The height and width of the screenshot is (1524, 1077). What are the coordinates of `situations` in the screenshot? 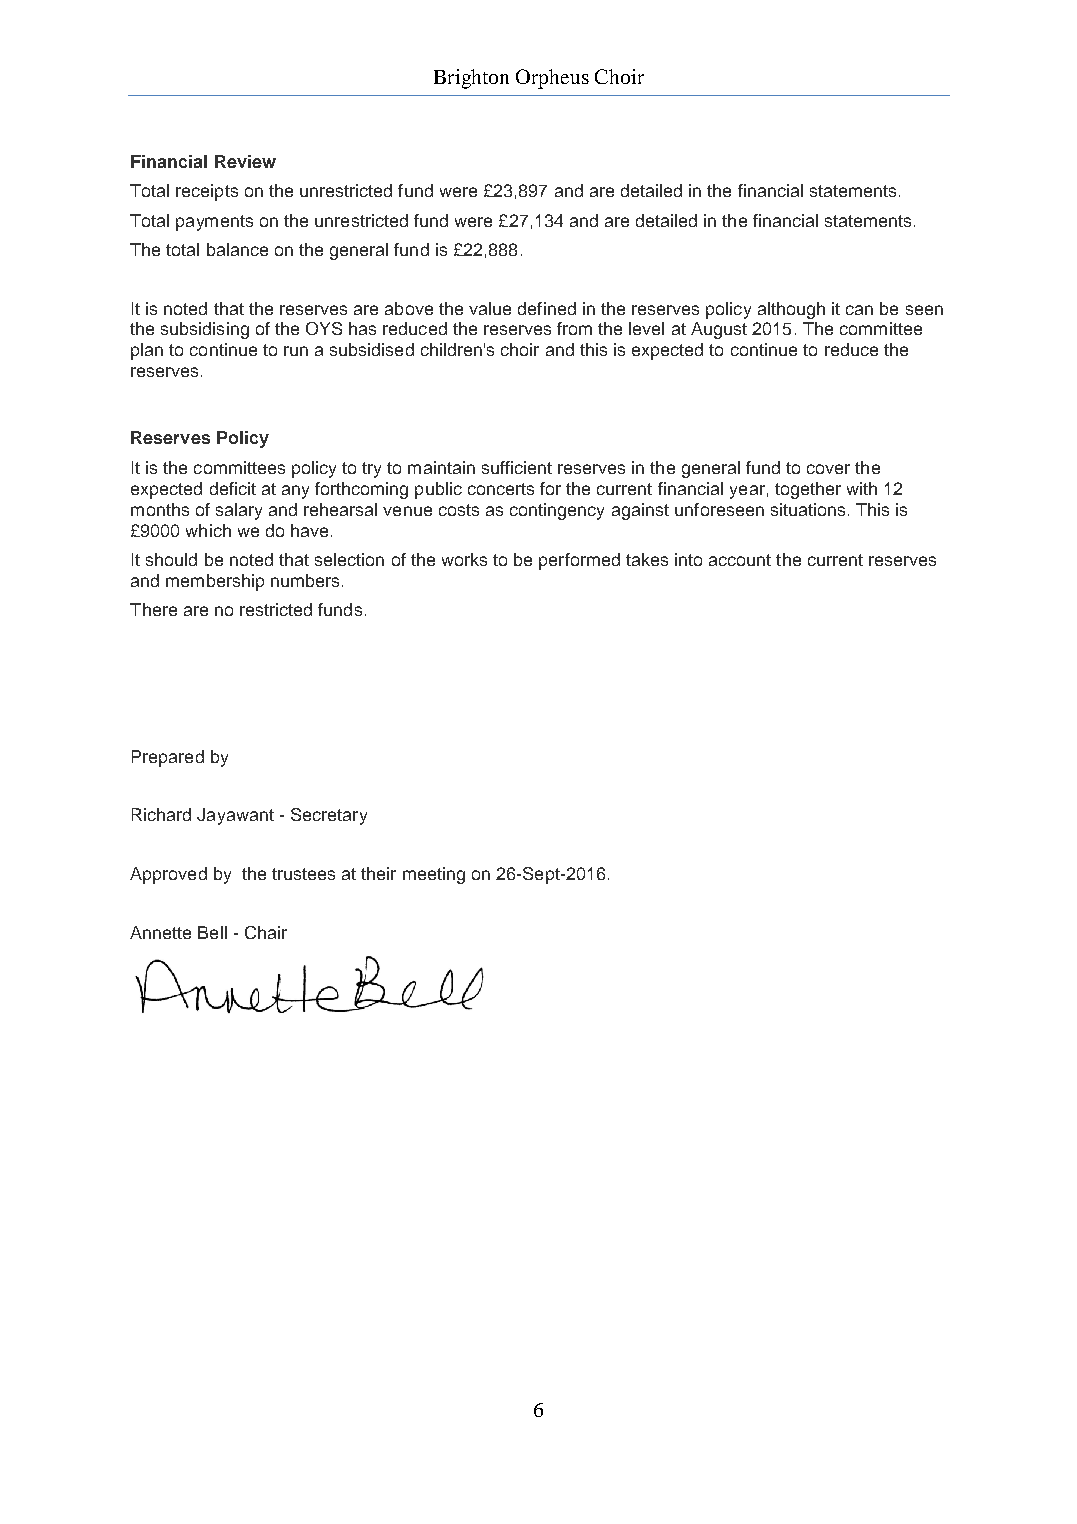 It's located at (808, 509).
